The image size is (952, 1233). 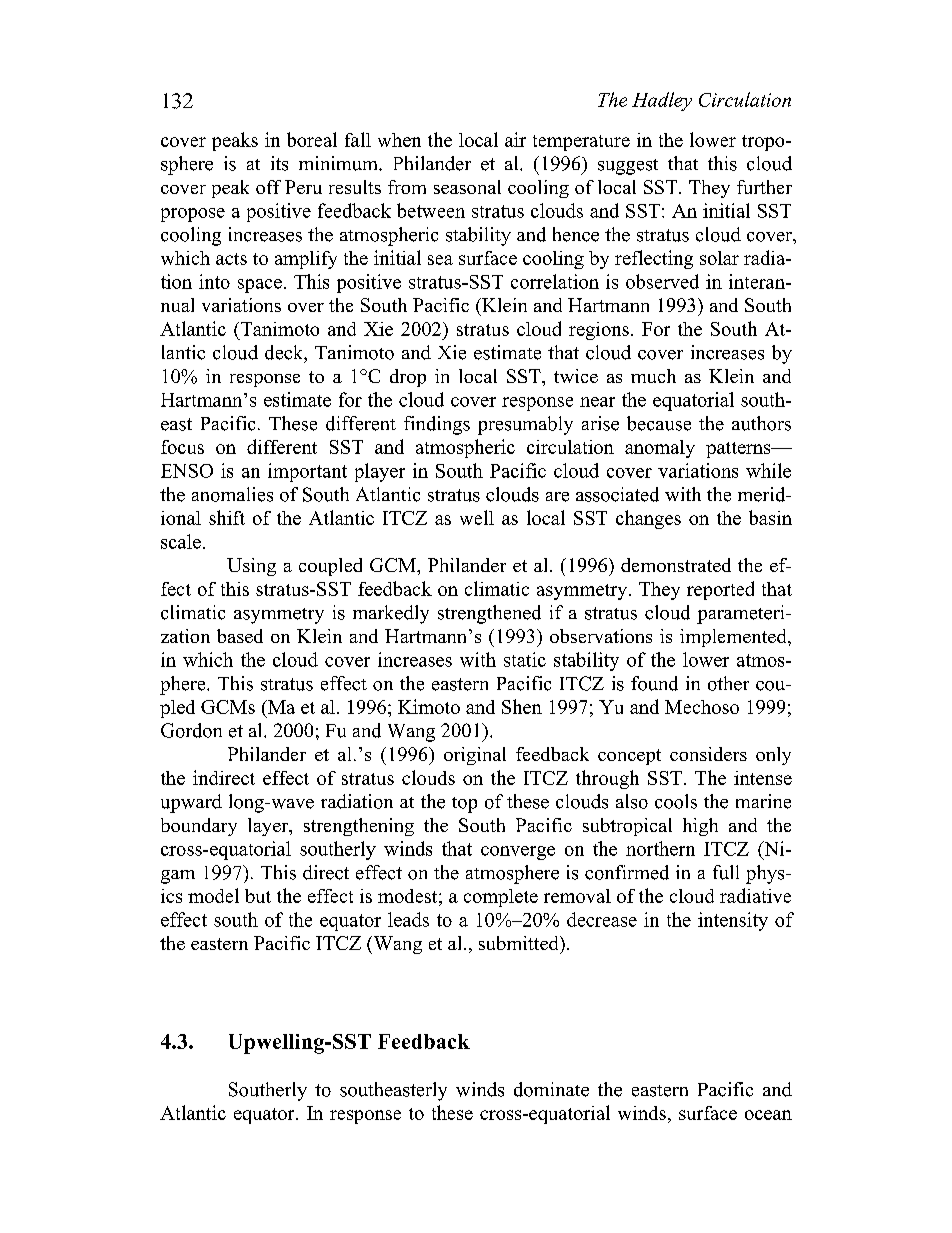 I want to click on upward, so click(x=191, y=803).
